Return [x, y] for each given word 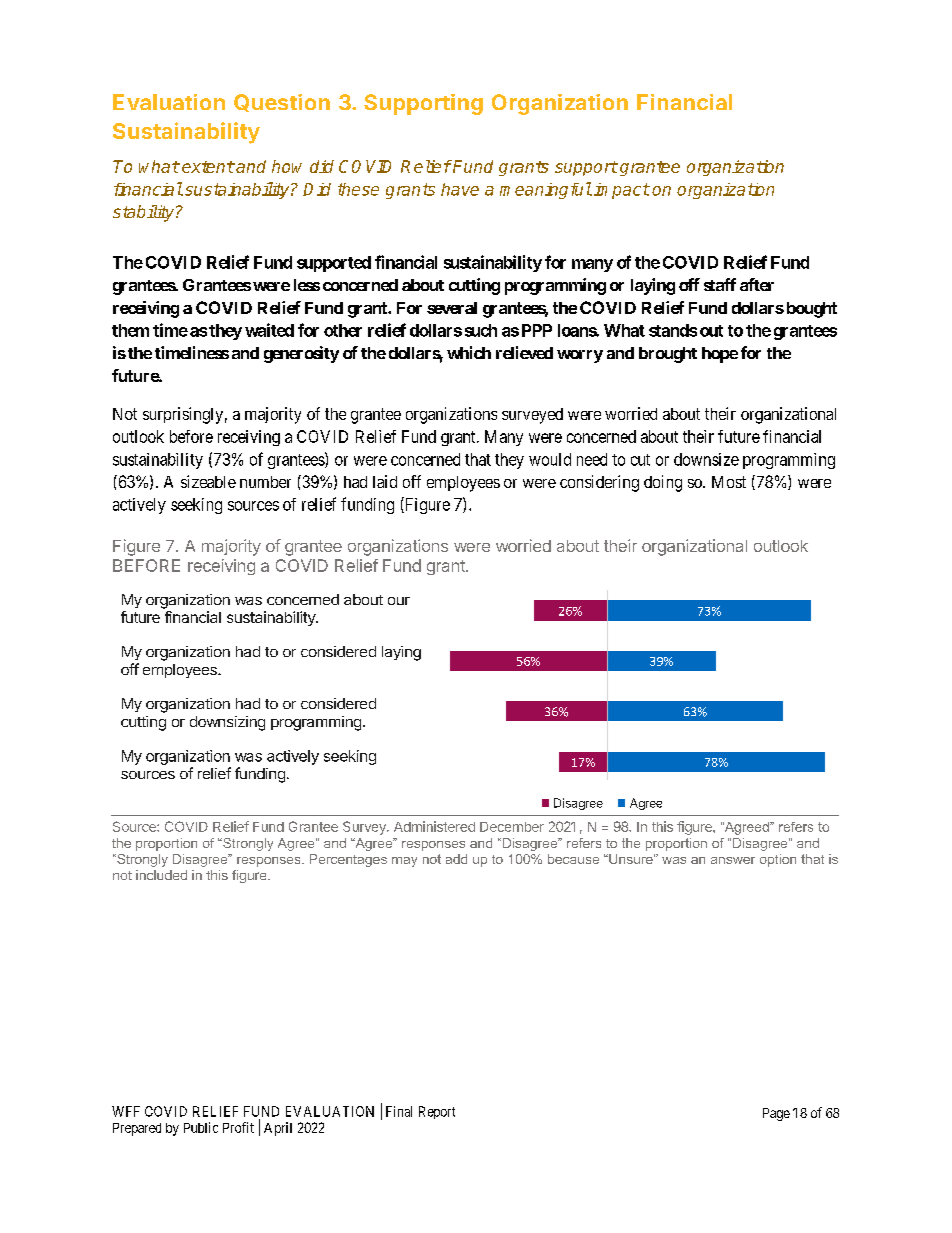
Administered [434, 826]
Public [201, 1127]
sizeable [208, 481]
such [481, 330]
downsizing [227, 723]
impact [622, 191]
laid [385, 481]
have [460, 189]
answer [733, 860]
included [161, 875]
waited [269, 330]
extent [208, 167]
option [778, 860]
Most [729, 482]
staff [720, 284]
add [456, 859]
